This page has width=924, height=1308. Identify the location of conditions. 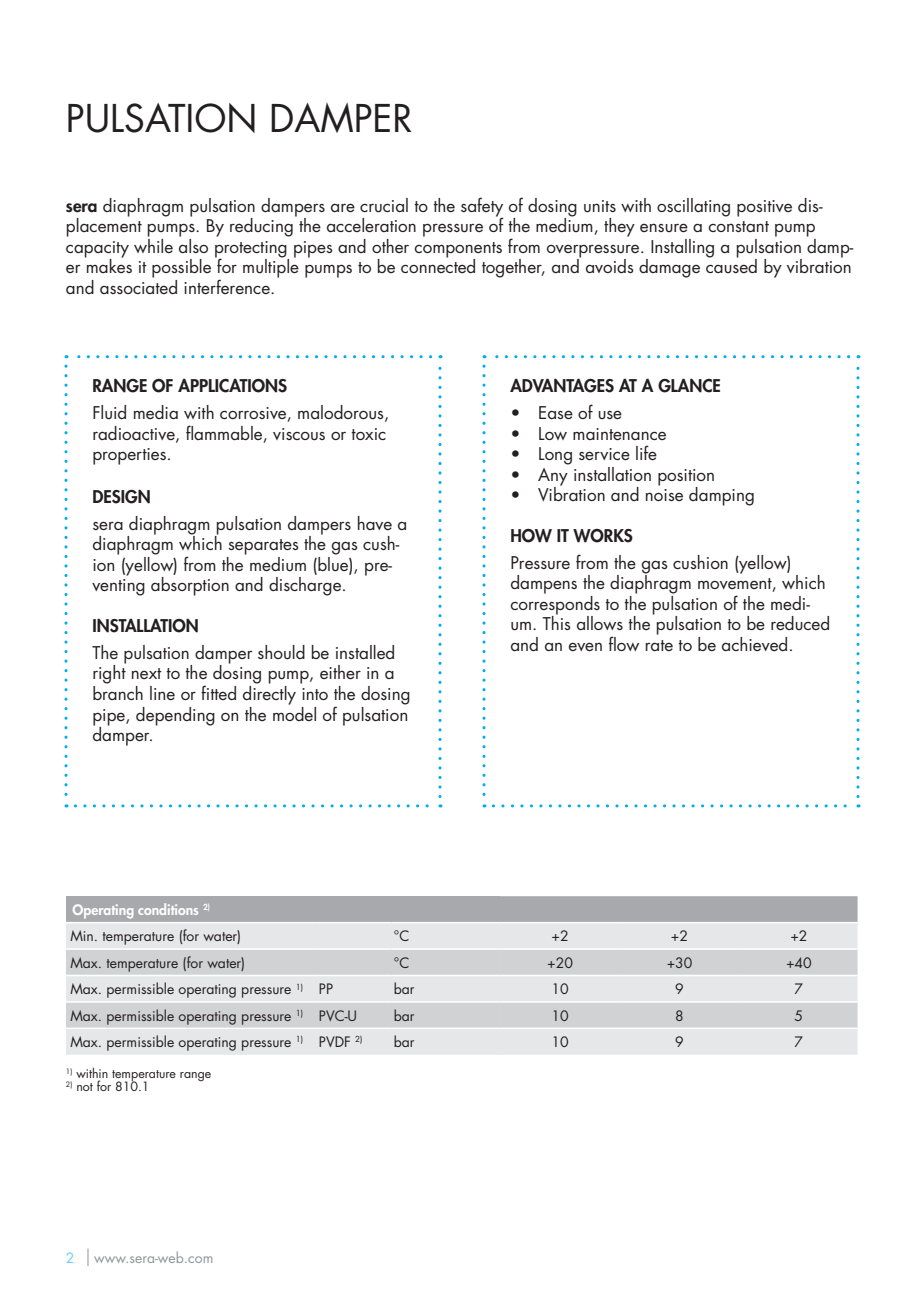
(168, 909).
